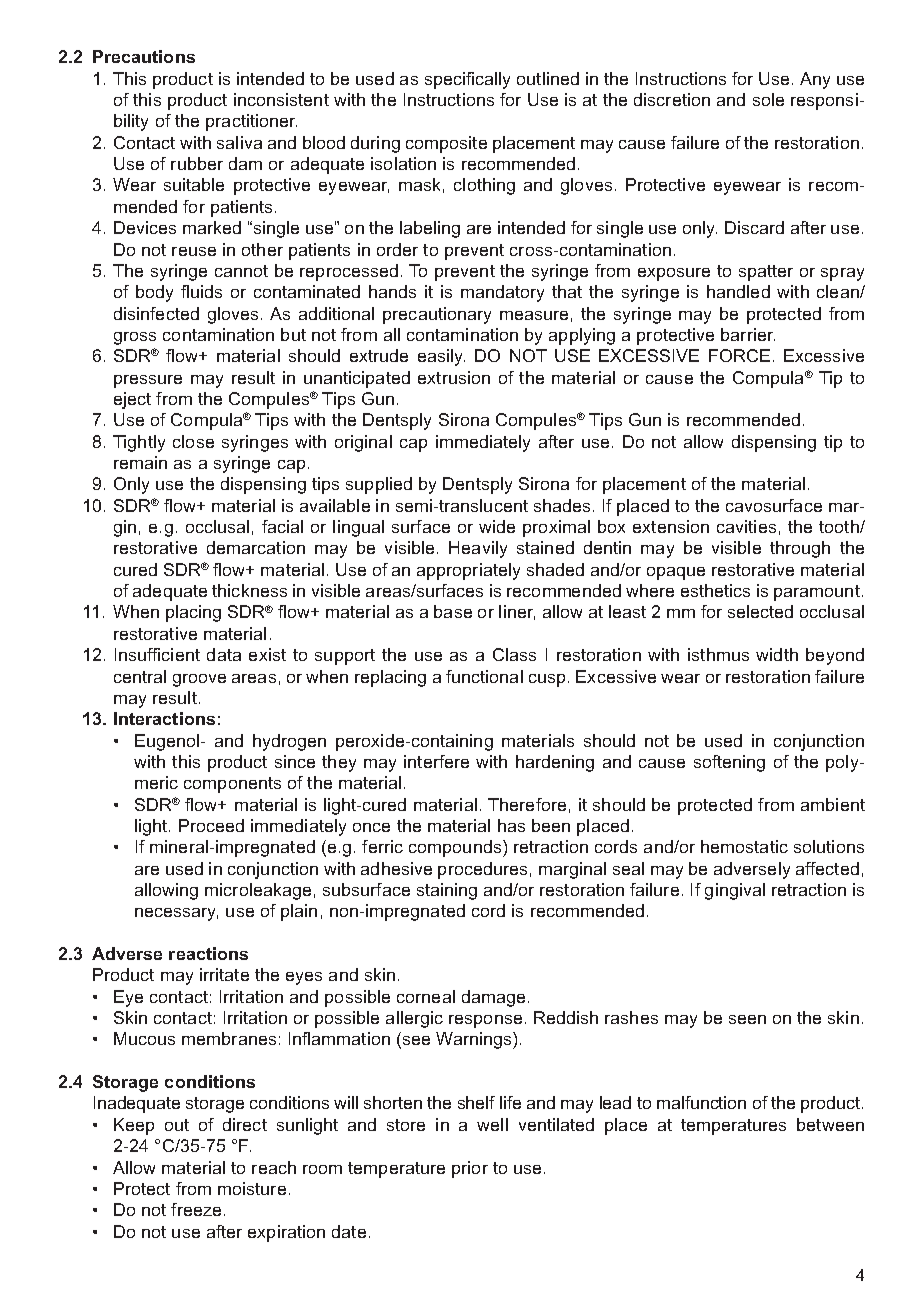 This screenshot has height=1307, width=924. What do you see at coordinates (735, 891) in the screenshot?
I see `gingival` at bounding box center [735, 891].
